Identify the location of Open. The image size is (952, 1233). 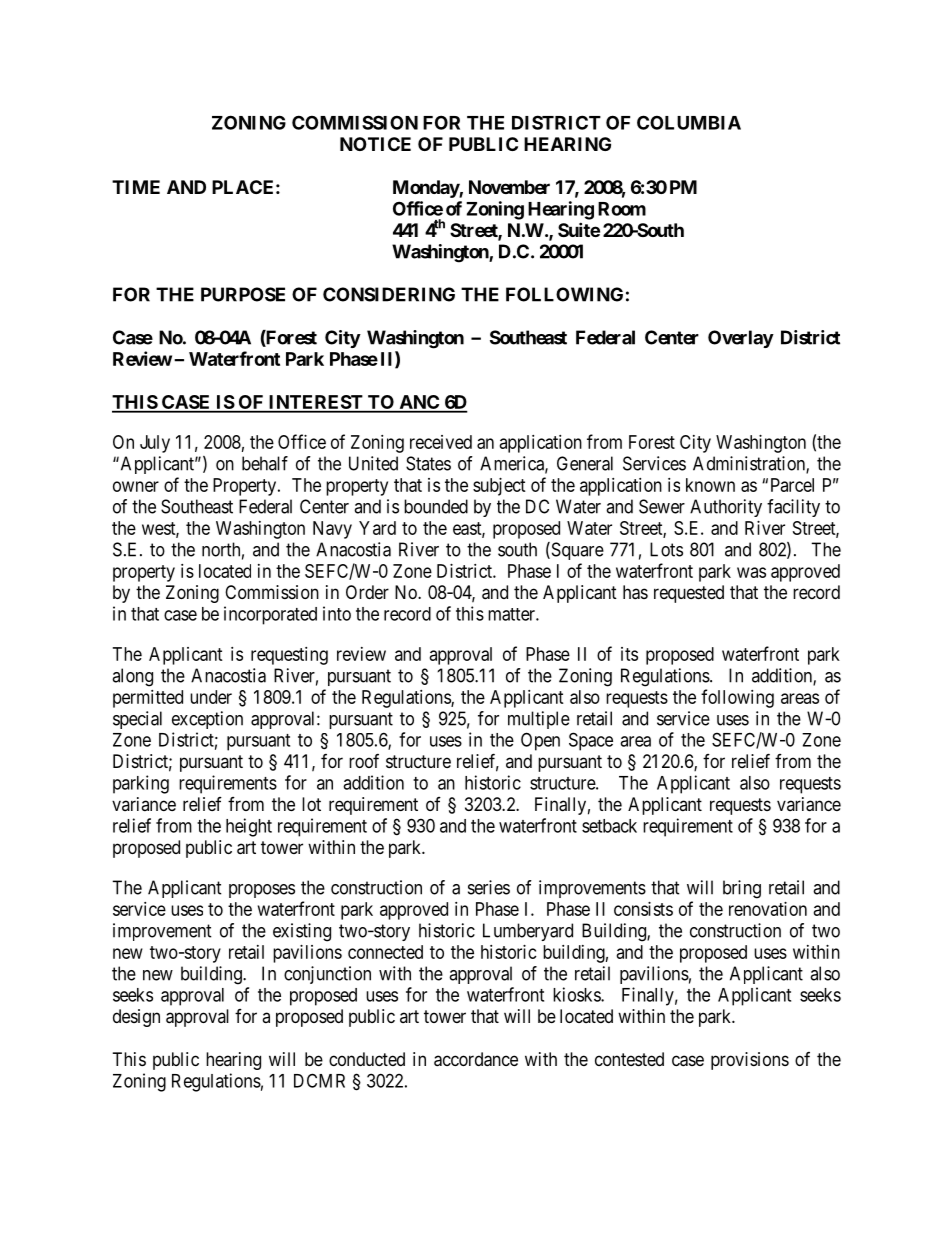
(540, 741).
